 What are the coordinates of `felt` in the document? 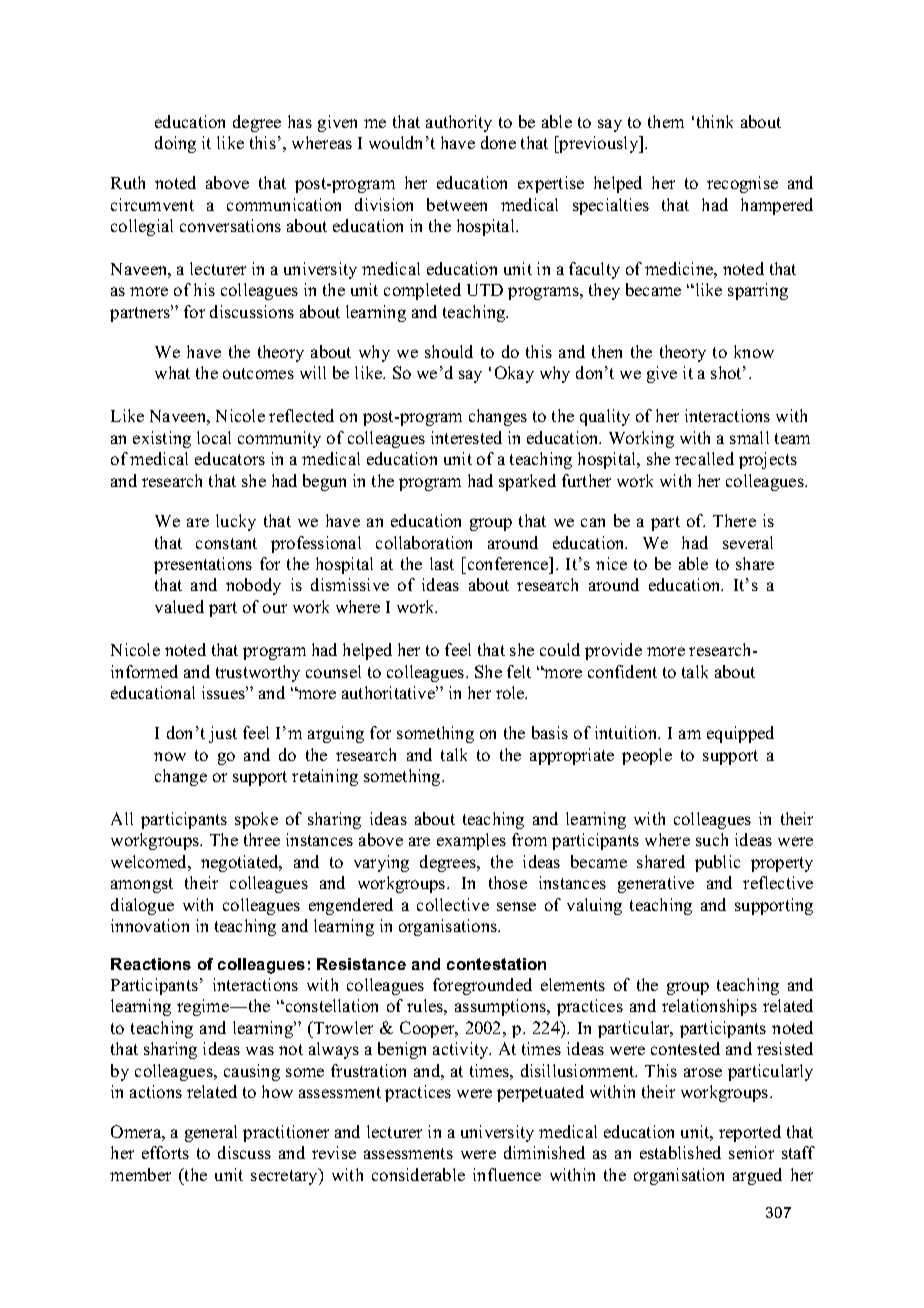 It's located at (519, 671).
